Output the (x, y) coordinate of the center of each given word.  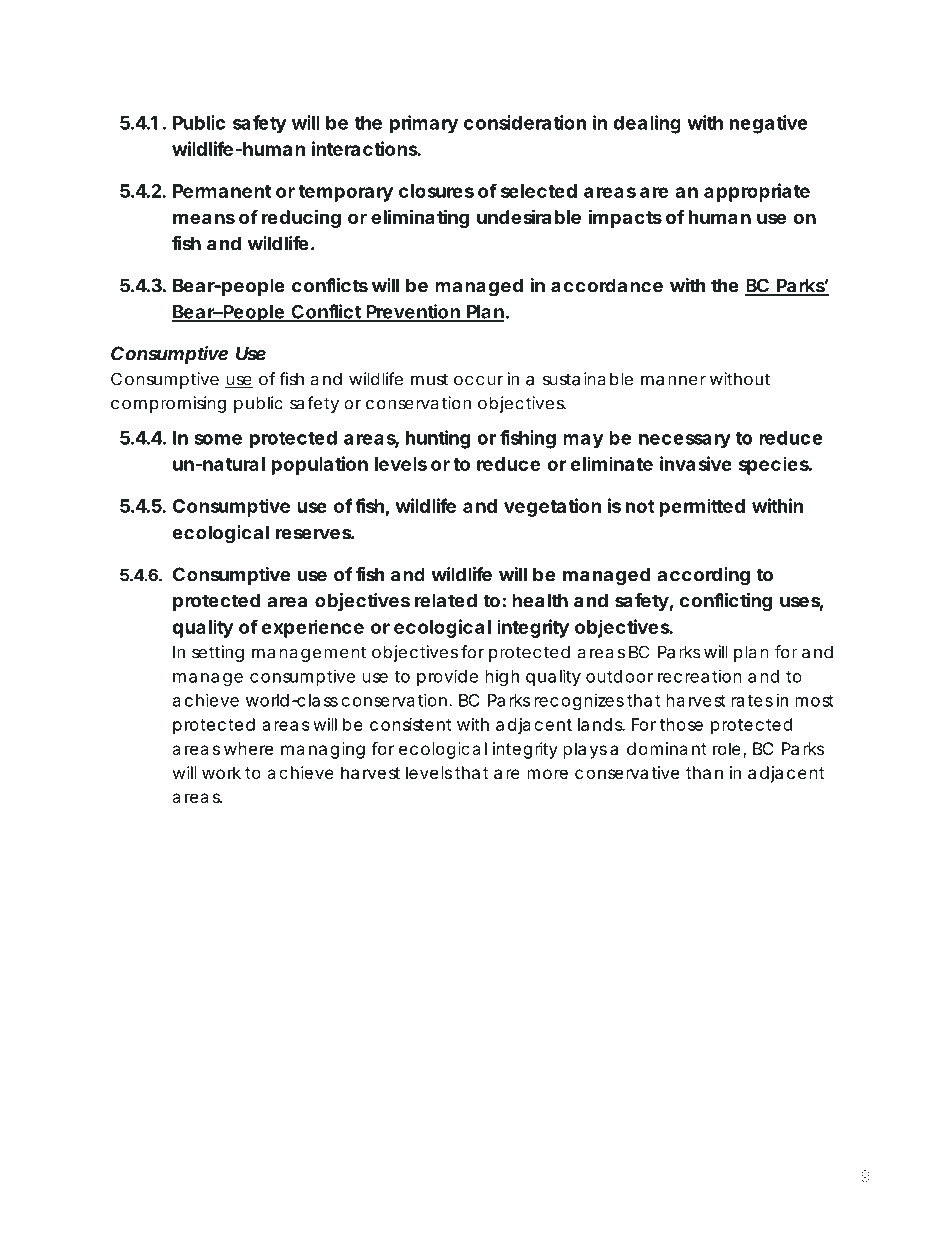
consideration (525, 122)
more (547, 774)
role (727, 748)
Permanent (222, 191)
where (248, 748)
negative (769, 124)
